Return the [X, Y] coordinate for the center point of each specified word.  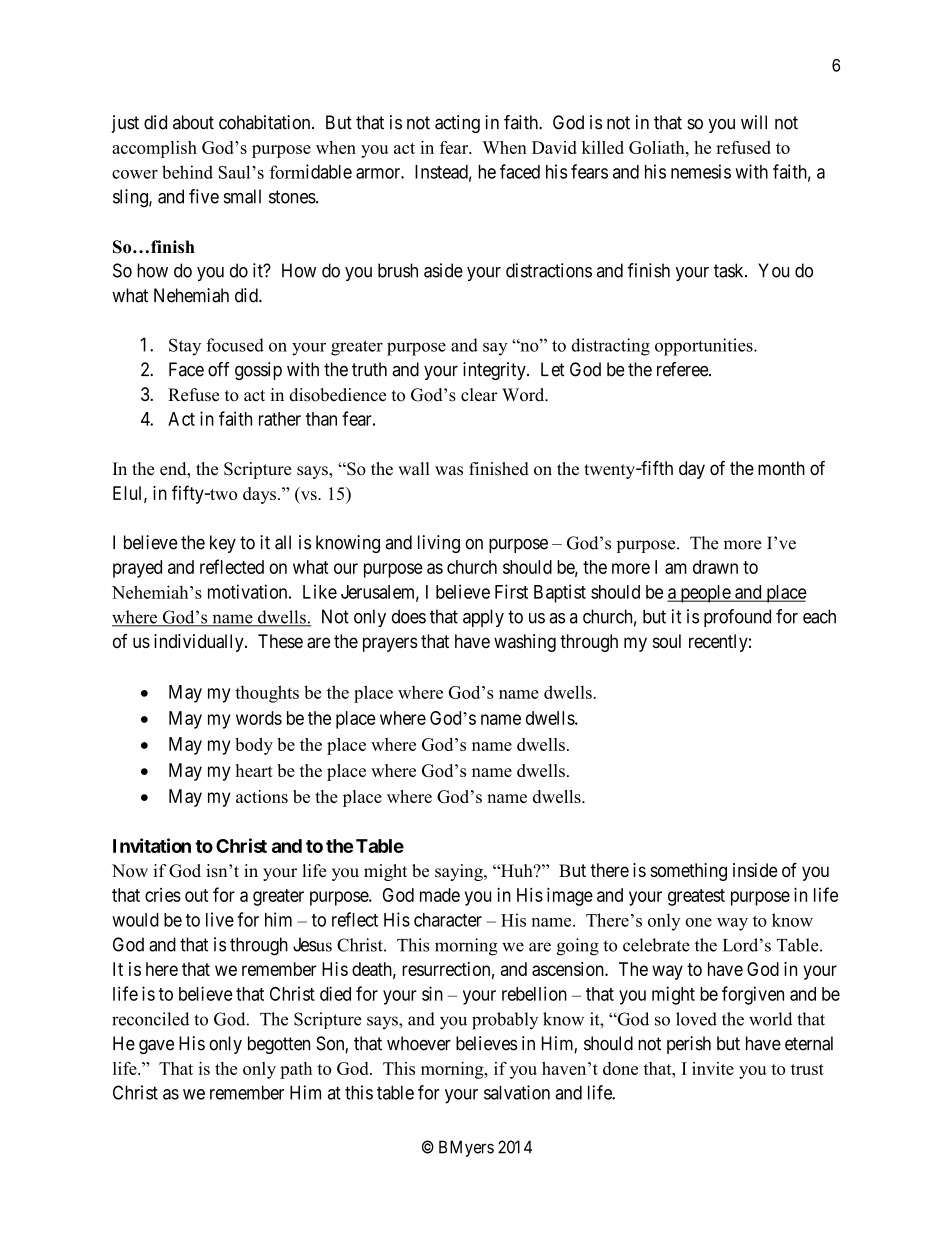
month [781, 468]
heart [254, 770]
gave [156, 1047]
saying [460, 872]
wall [414, 468]
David [554, 147]
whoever [419, 1043]
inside [755, 870]
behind [187, 172]
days [259, 495]
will [754, 122]
